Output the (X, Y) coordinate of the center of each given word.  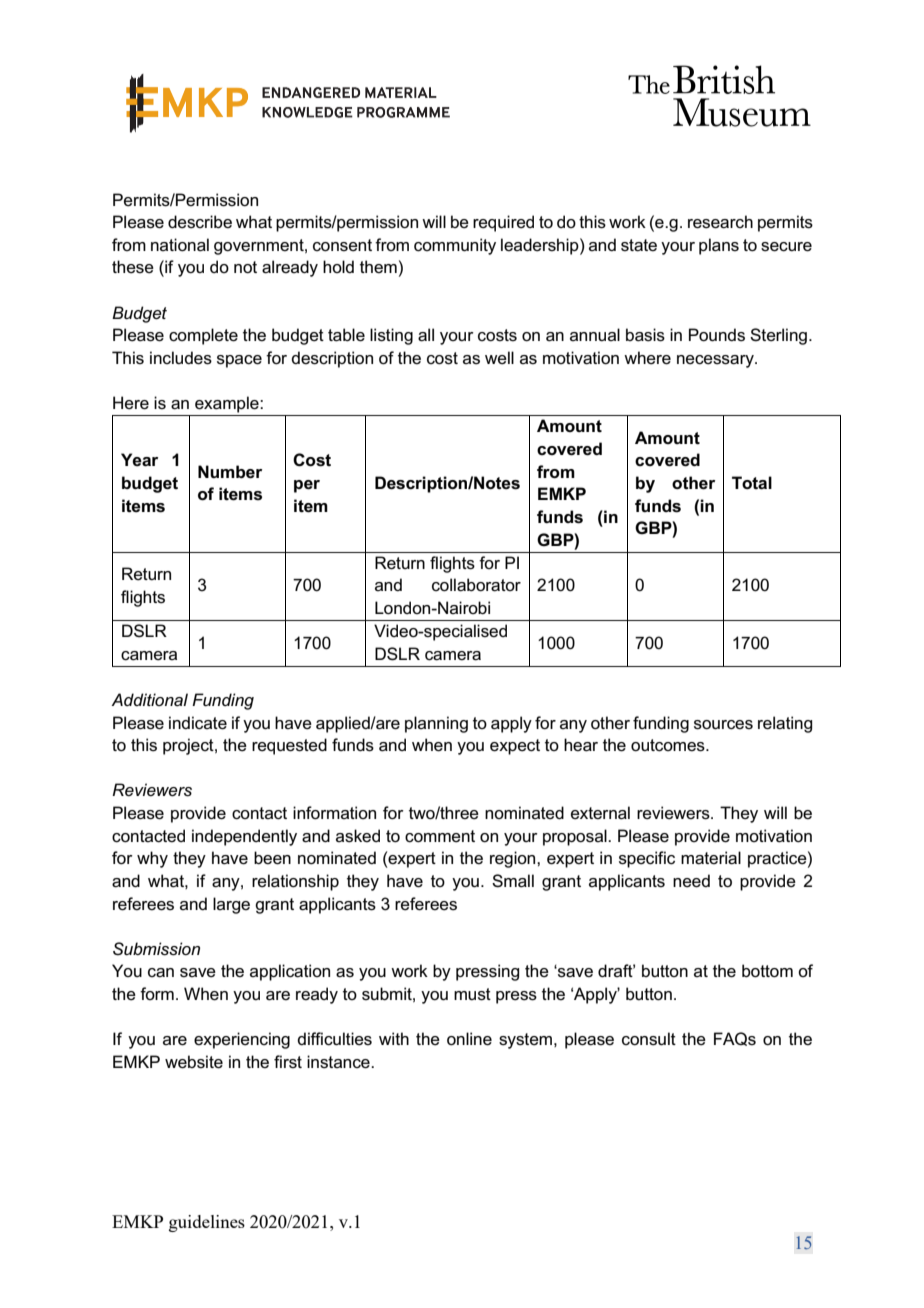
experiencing (242, 1040)
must (472, 994)
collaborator (476, 585)
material (711, 858)
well (499, 358)
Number (230, 472)
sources (723, 725)
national (180, 245)
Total (752, 483)
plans (719, 246)
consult (649, 1039)
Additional (149, 699)
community (455, 246)
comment (440, 836)
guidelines (207, 1223)
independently (244, 837)
